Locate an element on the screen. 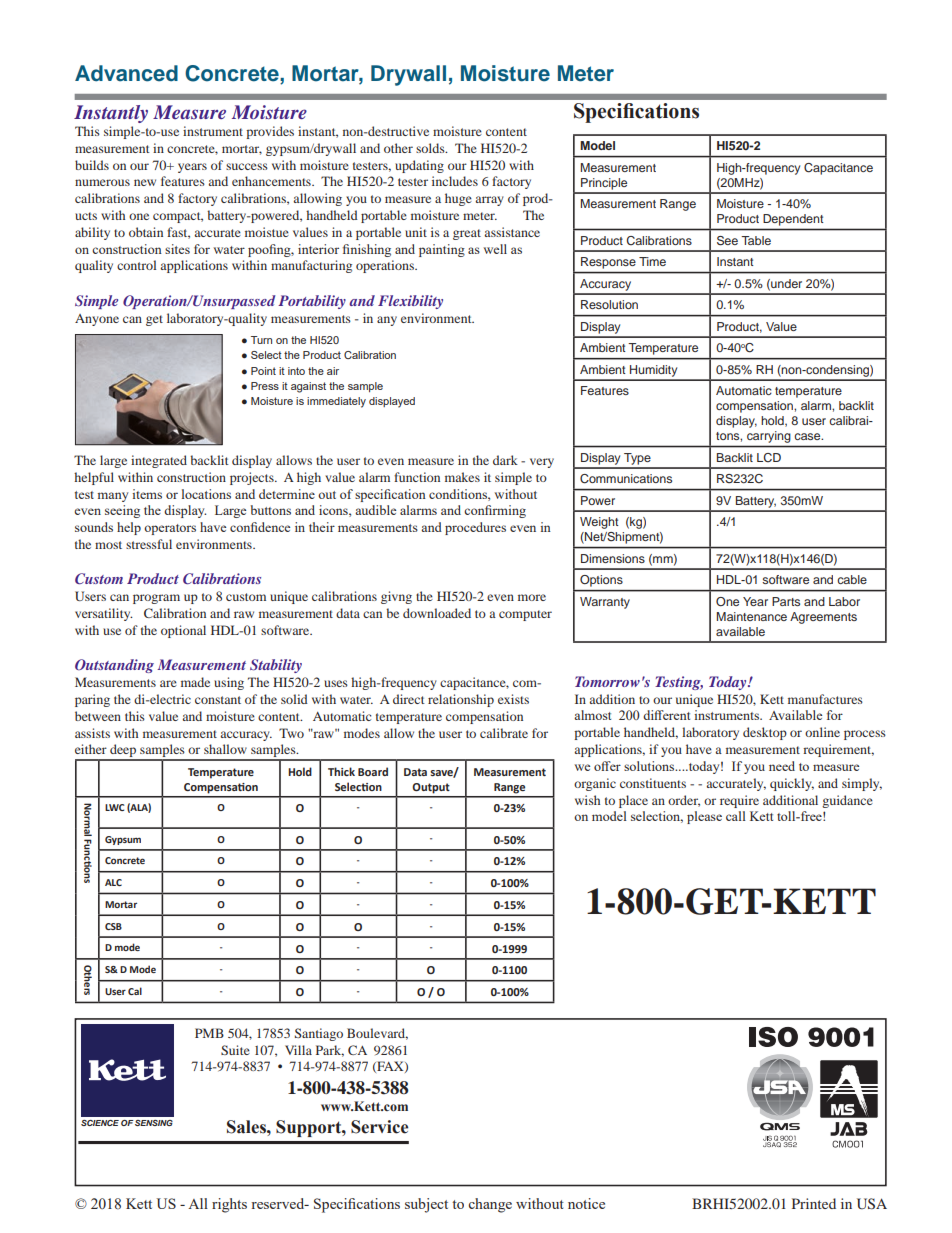 This screenshot has width=952, height=1233. optional is located at coordinates (183, 631).
